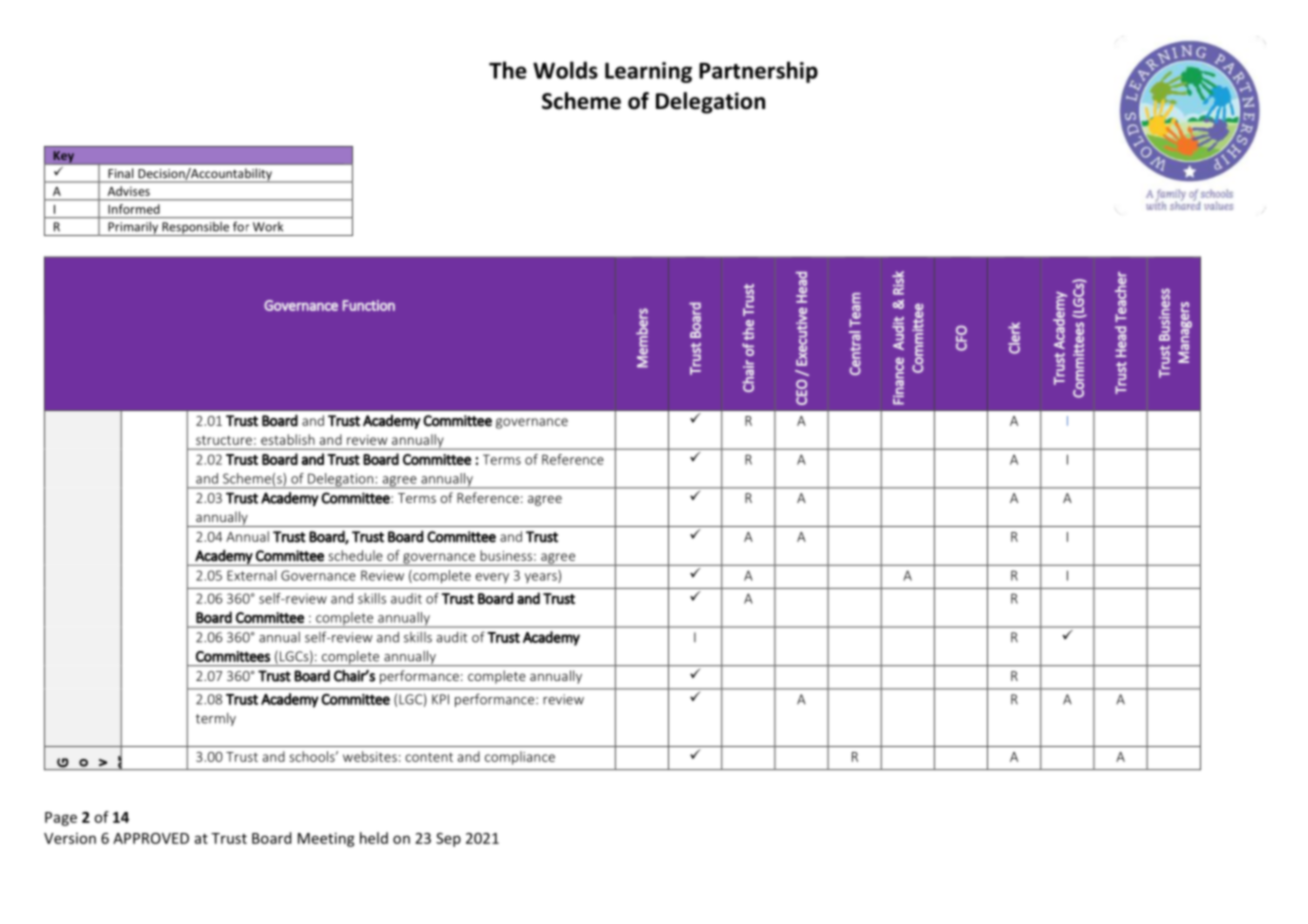 Image resolution: width=1308 pixels, height=924 pixels. Describe the element at coordinates (440, 699) in the screenshot. I see `KPI` at that location.
